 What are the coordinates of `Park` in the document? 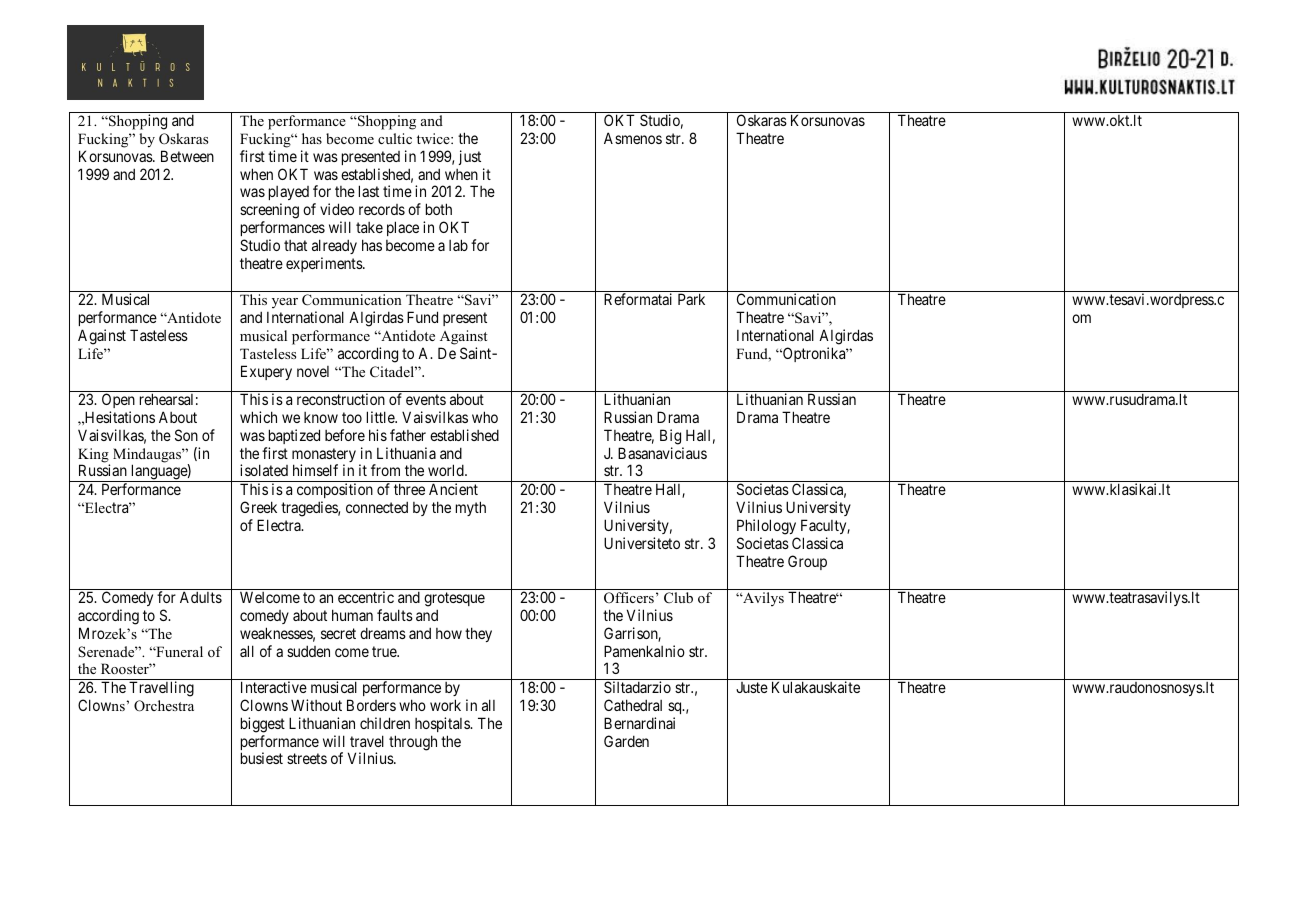 It's located at (691, 299).
